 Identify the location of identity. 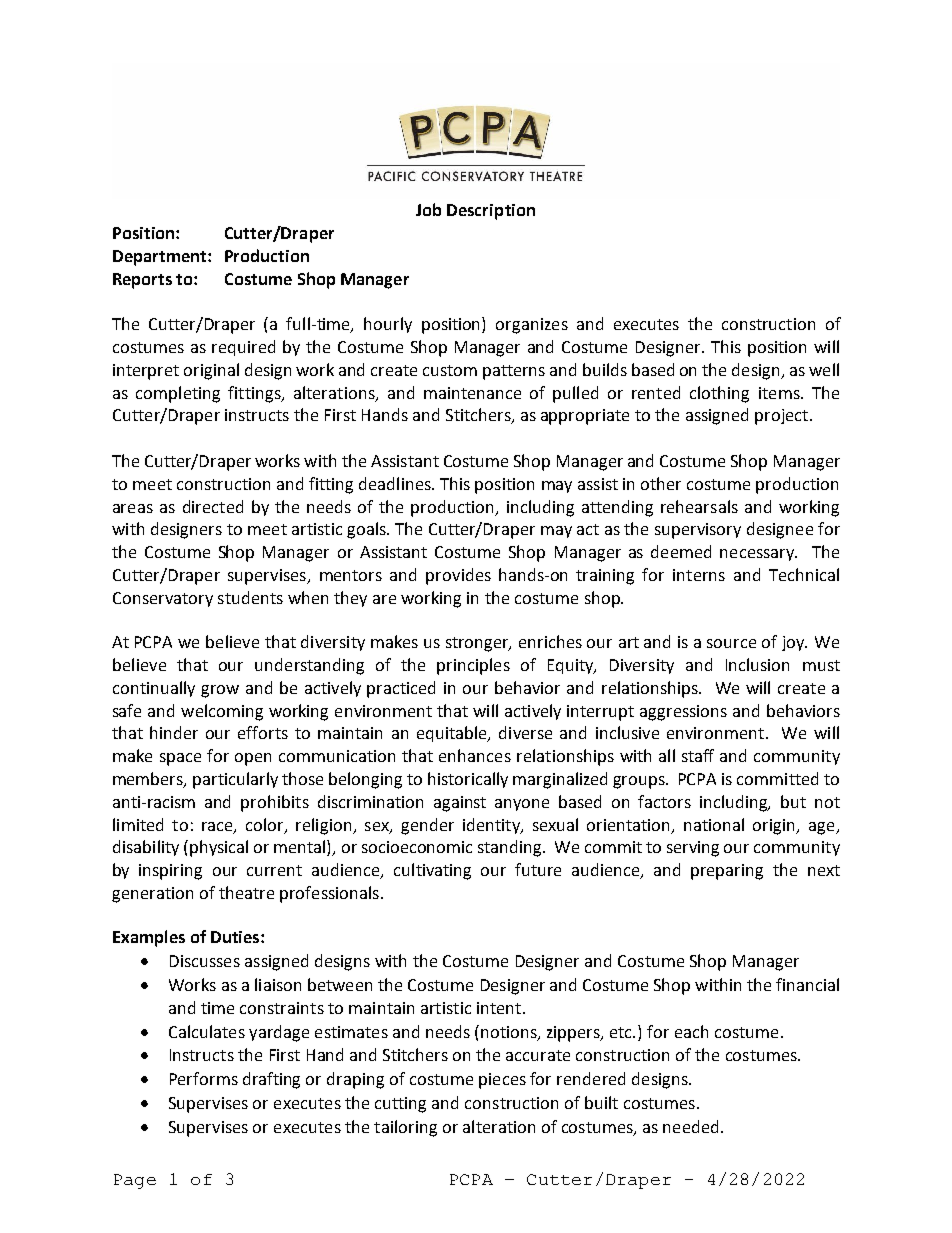
(492, 826).
